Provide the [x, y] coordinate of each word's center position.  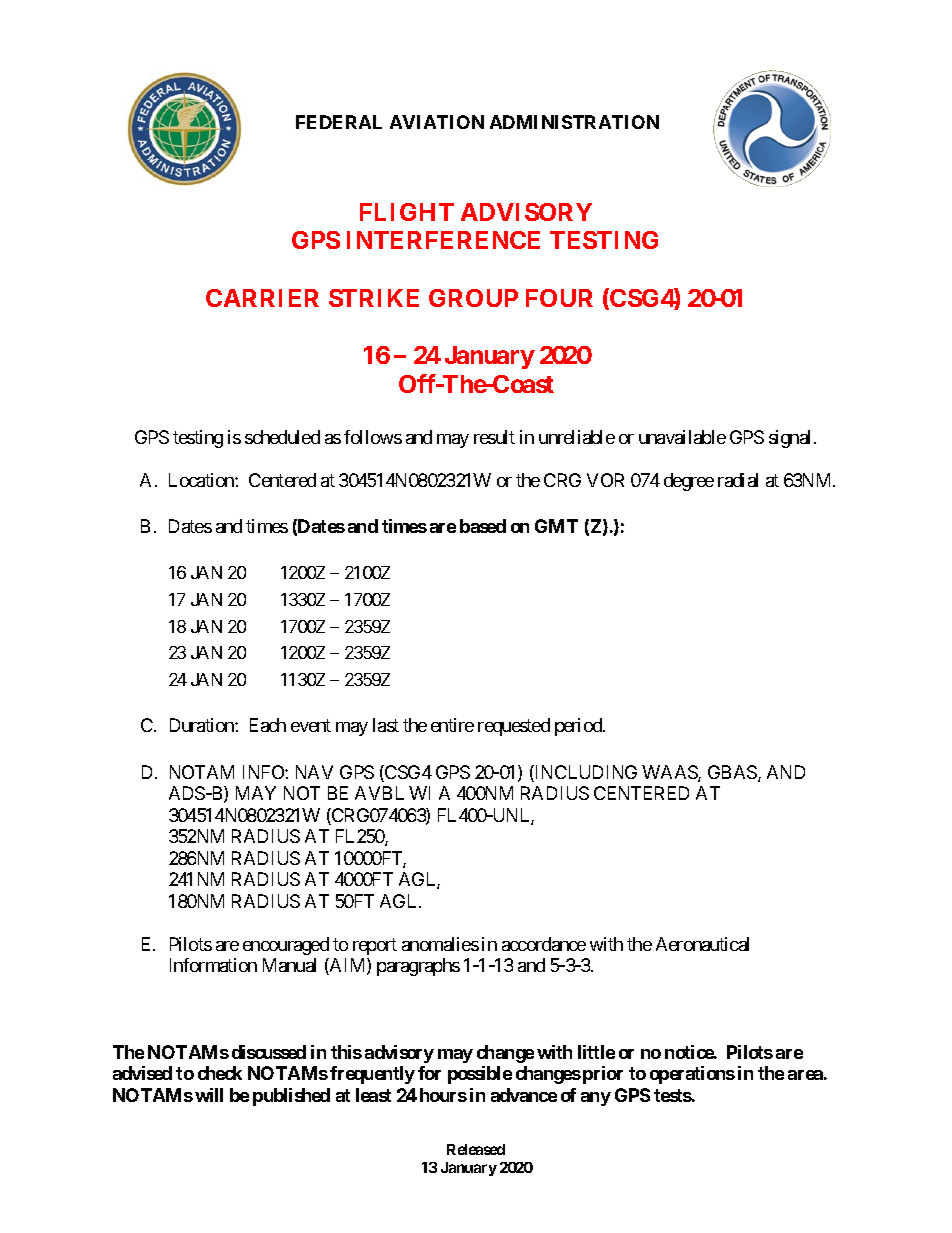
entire [452, 725]
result [494, 437]
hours [443, 1095]
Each [268, 725]
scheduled [282, 437]
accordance [544, 944]
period [579, 727]
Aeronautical [702, 944]
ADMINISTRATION [574, 122]
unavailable [682, 437]
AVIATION [437, 122]
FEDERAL [339, 122]
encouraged [286, 946]
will [209, 1095]
